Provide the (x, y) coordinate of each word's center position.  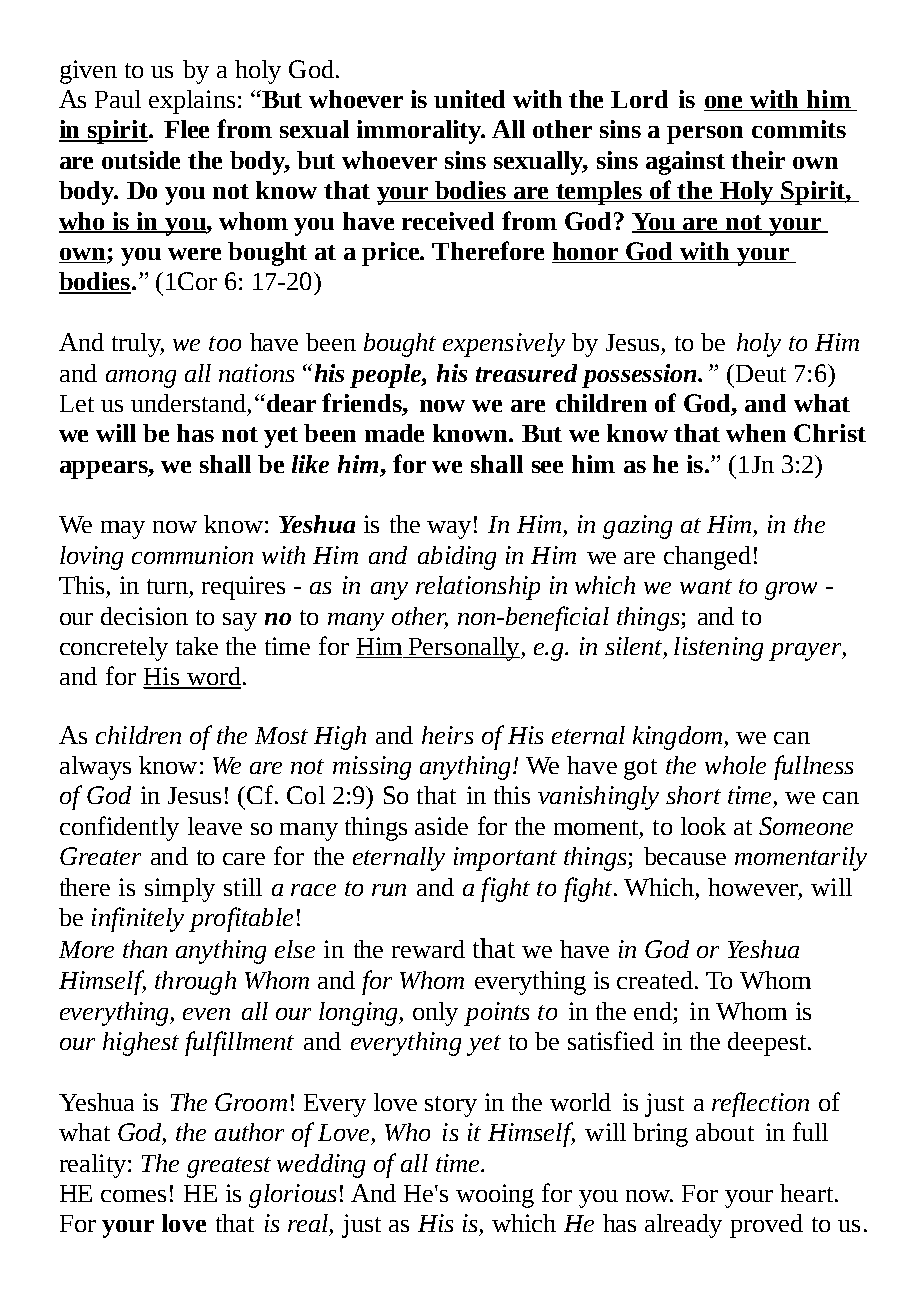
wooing (495, 1196)
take (197, 646)
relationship (478, 588)
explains (192, 102)
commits (799, 129)
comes (133, 1196)
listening (718, 649)
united (469, 99)
